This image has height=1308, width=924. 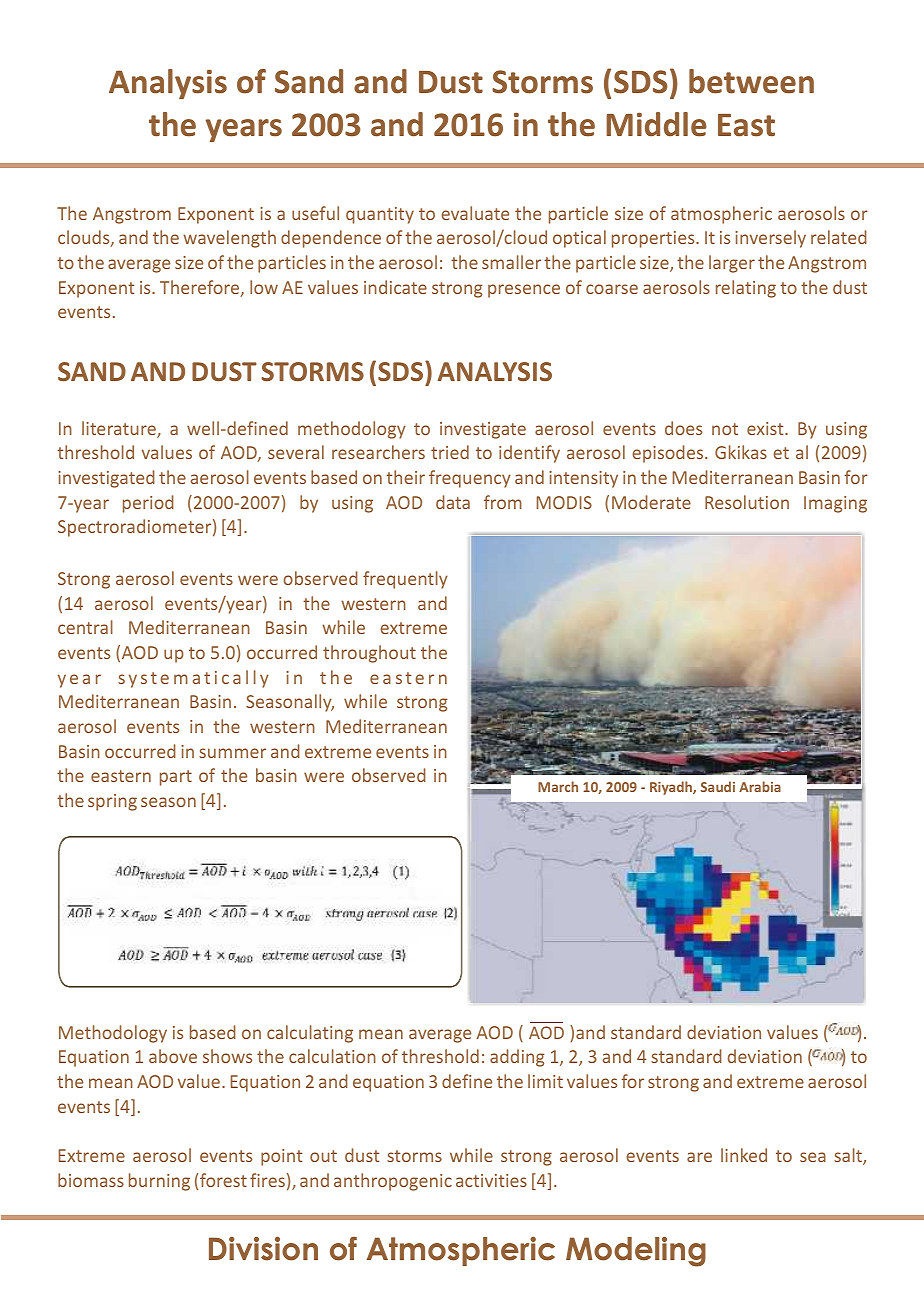 What do you see at coordinates (369, 654) in the image?
I see `throughout` at bounding box center [369, 654].
